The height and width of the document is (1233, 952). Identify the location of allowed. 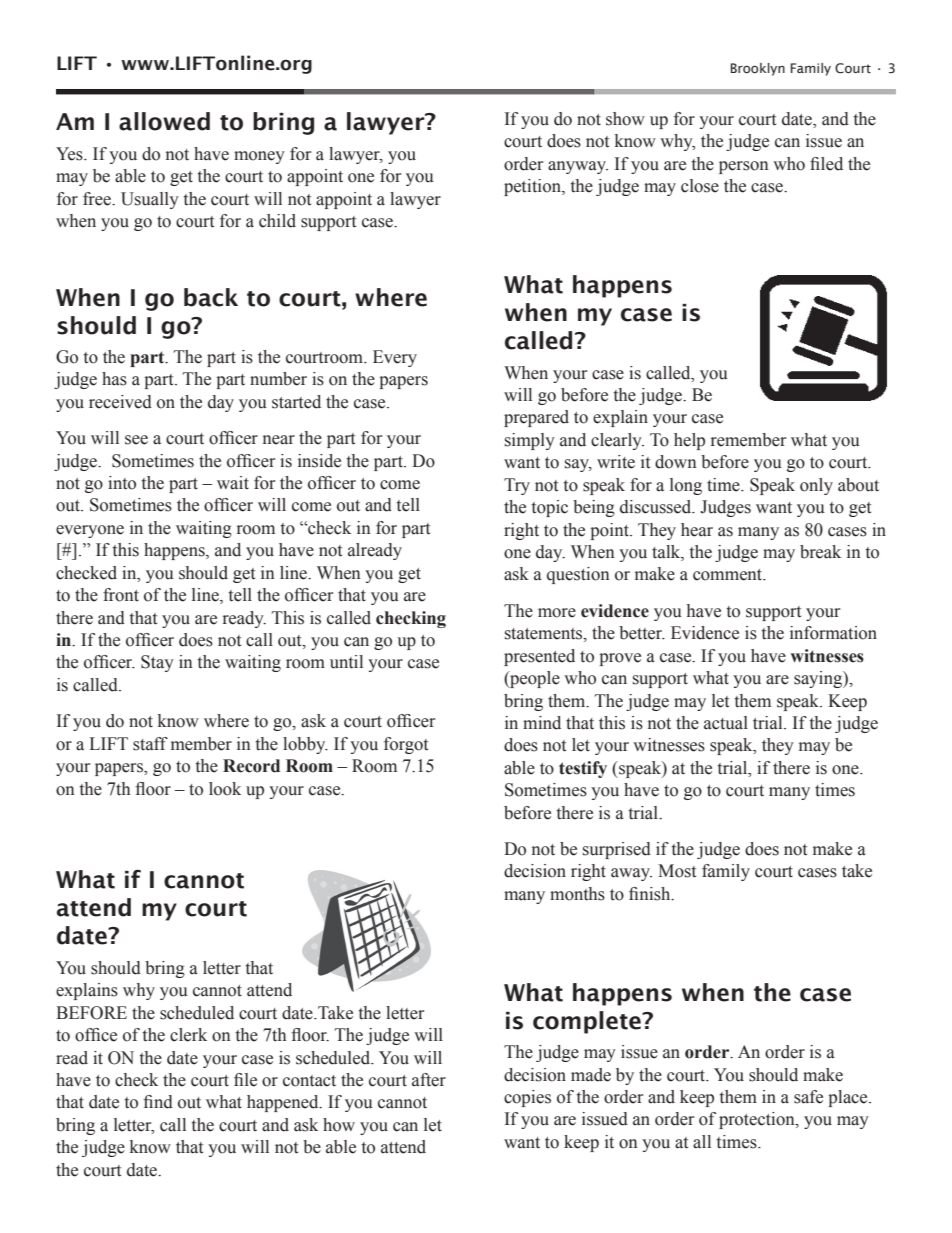
(164, 121).
